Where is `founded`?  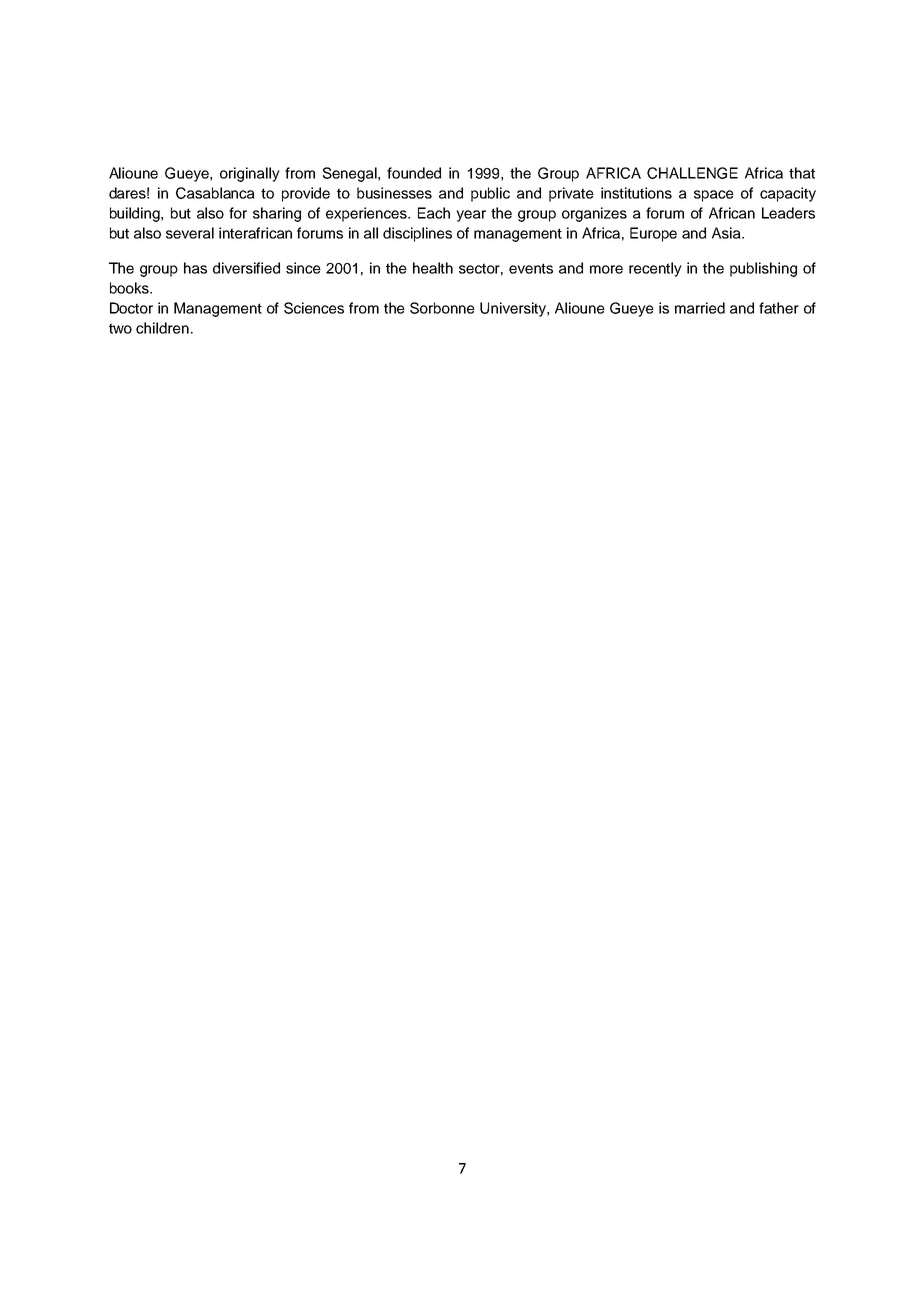
founded is located at coordinates (414, 173).
